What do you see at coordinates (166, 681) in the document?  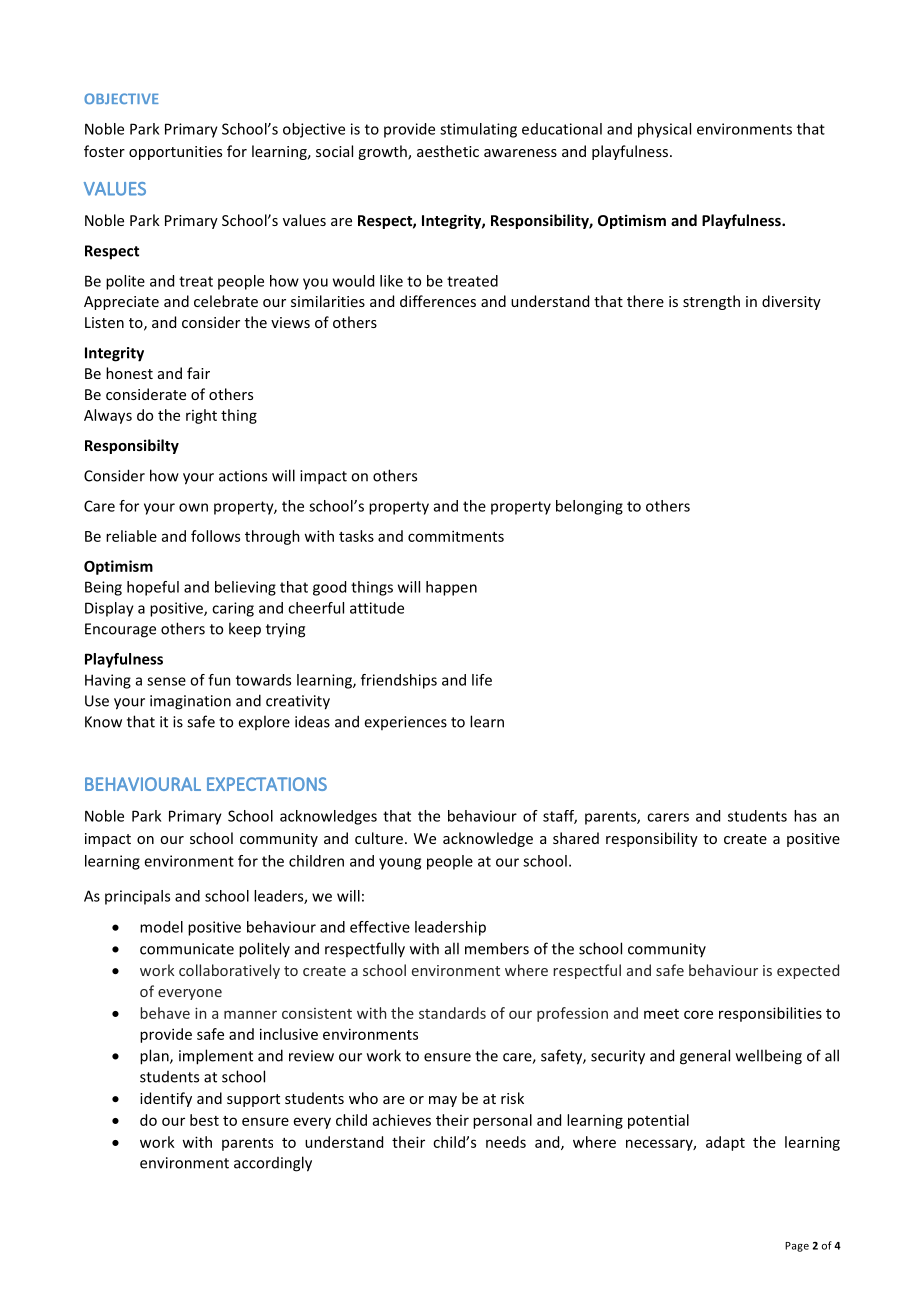 I see `sense` at bounding box center [166, 681].
